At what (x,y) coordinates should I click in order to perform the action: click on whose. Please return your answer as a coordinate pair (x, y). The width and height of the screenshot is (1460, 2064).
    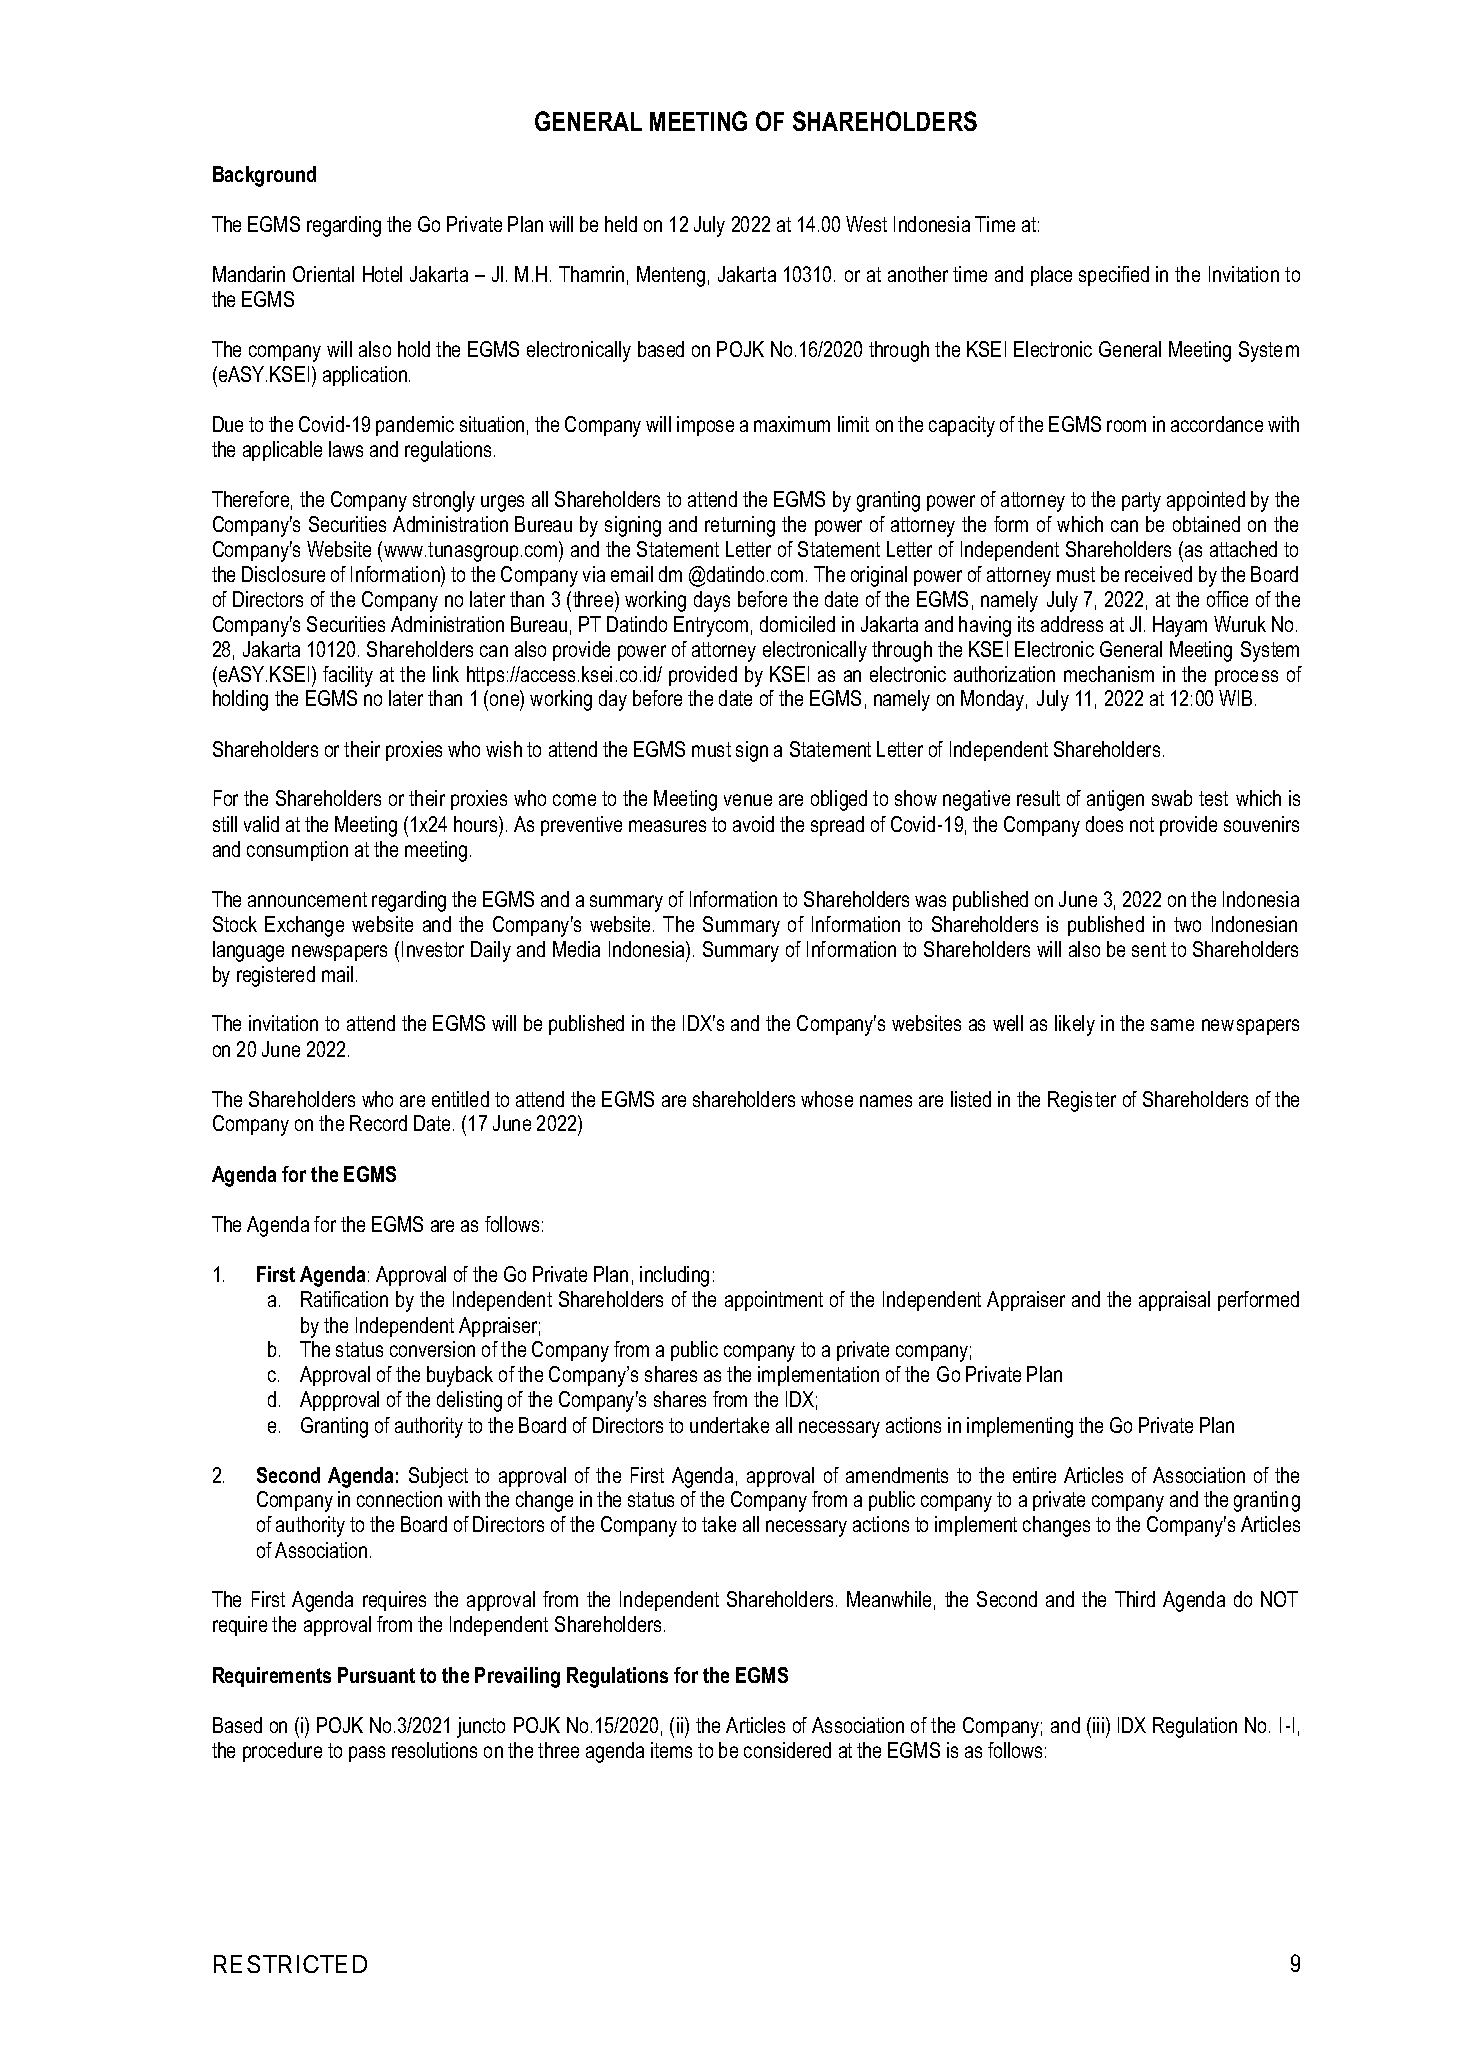
    Looking at the image, I should click on (827, 1099).
